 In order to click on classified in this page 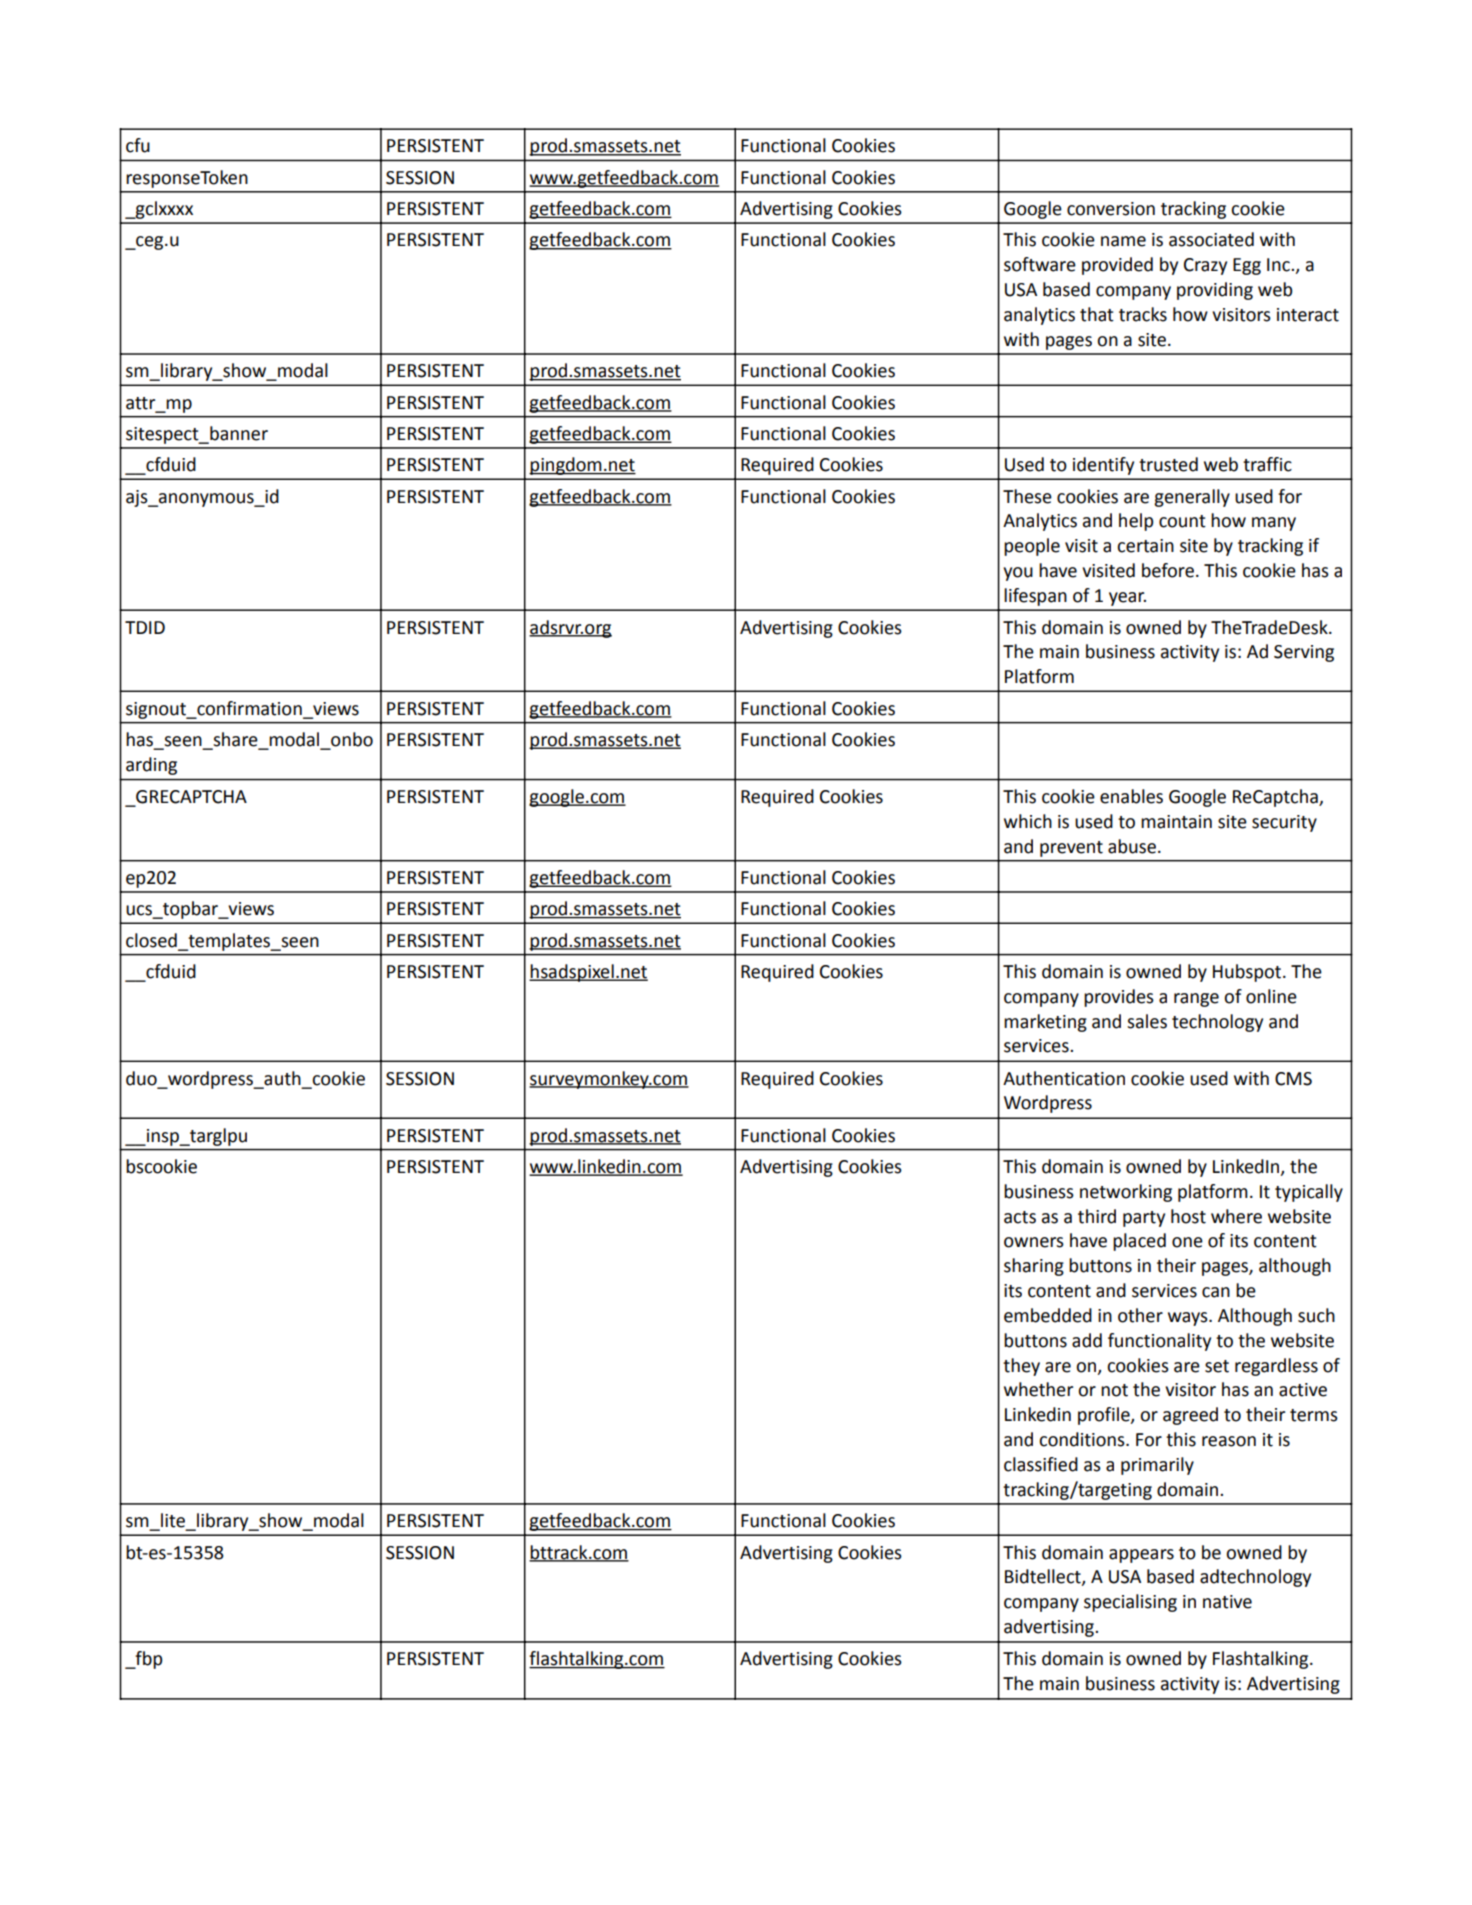, I will do `click(1041, 1464)`.
